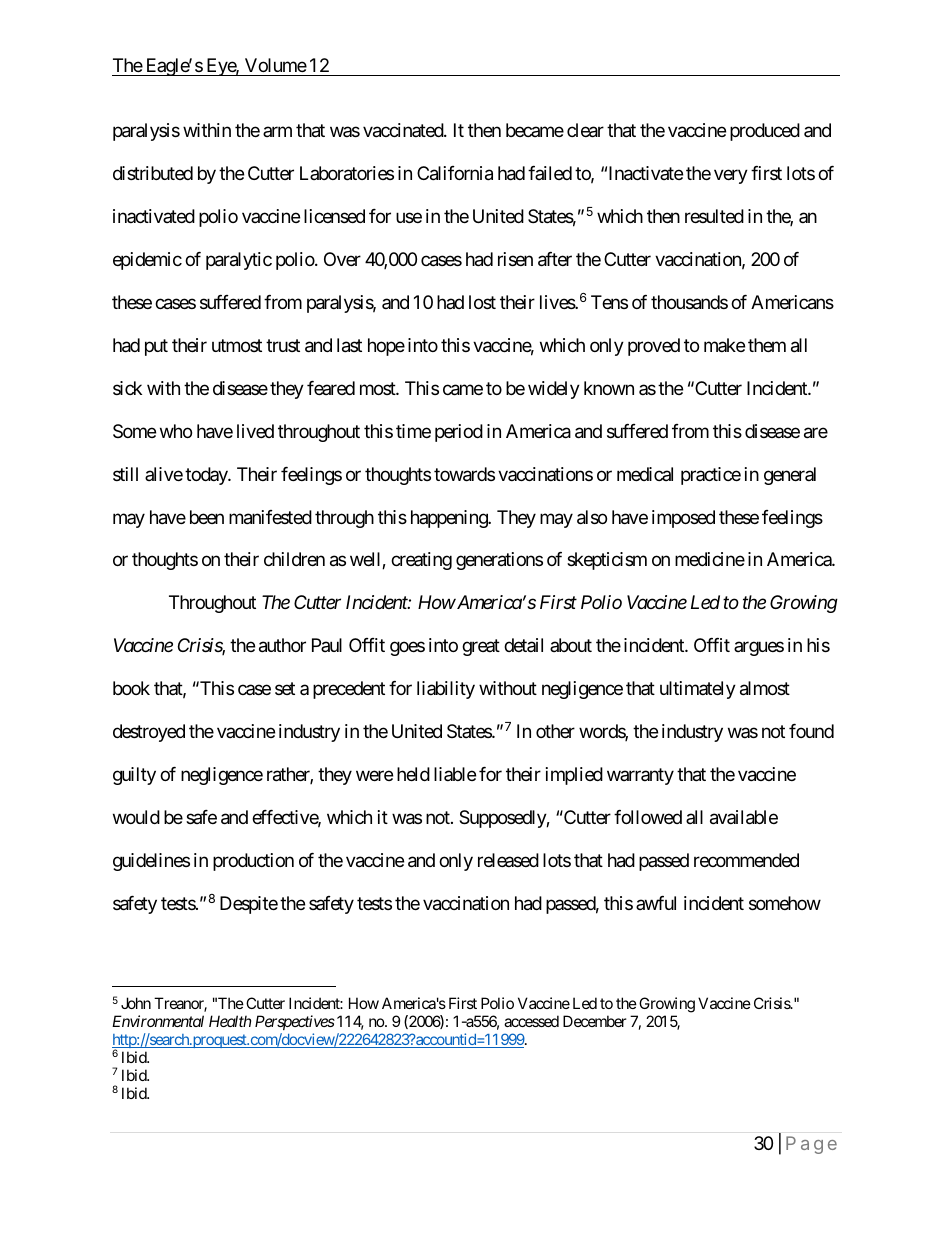 The width and height of the page is (952, 1233). What do you see at coordinates (455, 173) in the page?
I see `California` at bounding box center [455, 173].
